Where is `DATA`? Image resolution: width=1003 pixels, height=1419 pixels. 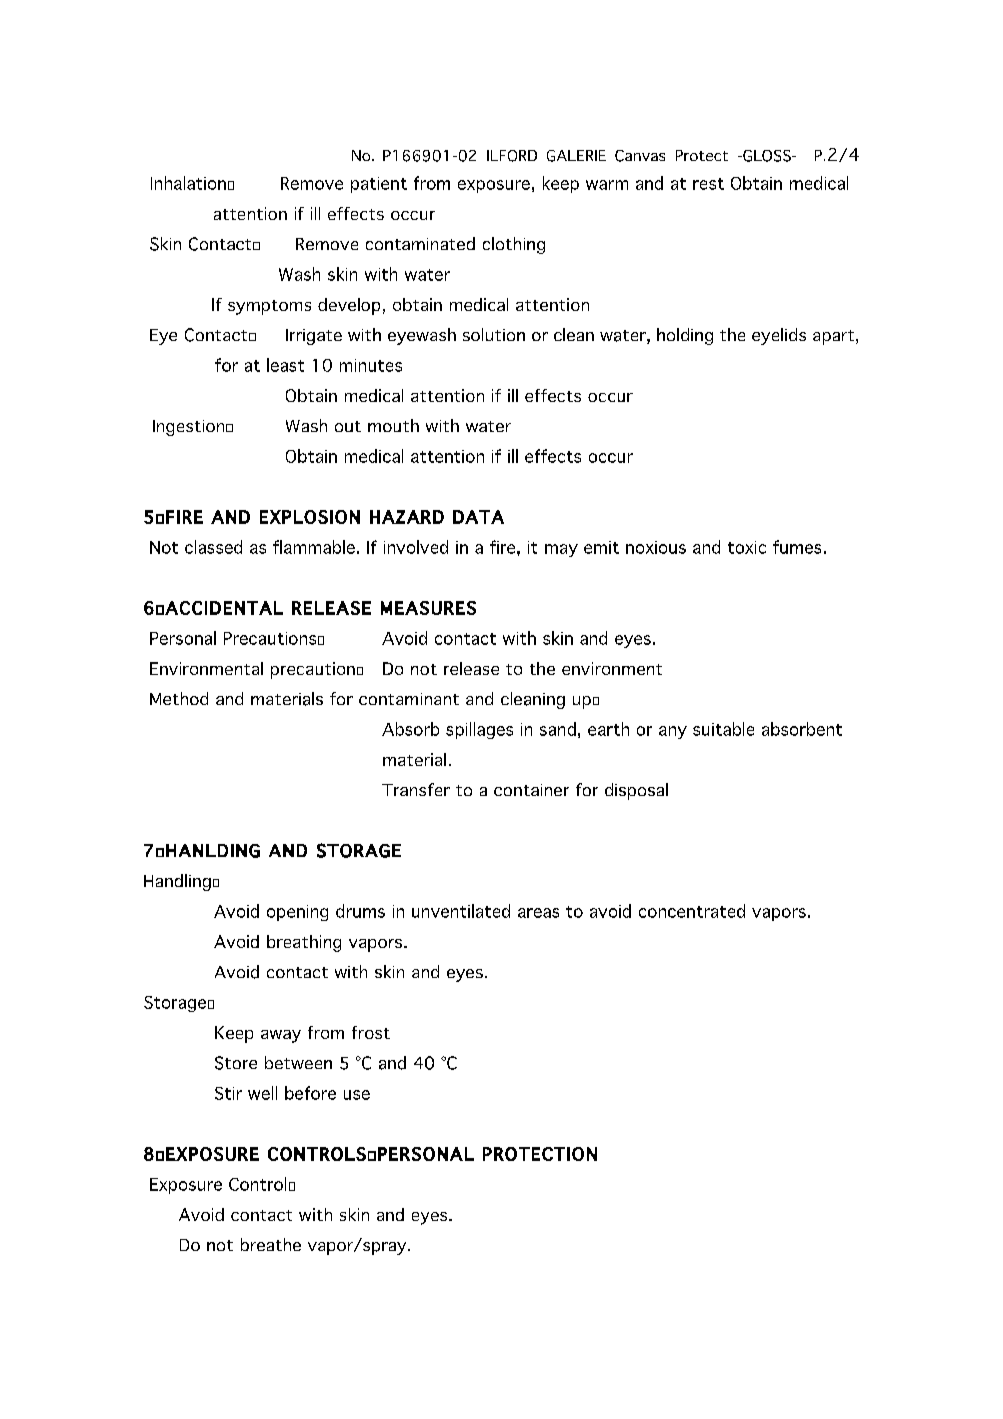
DATA is located at coordinates (478, 517).
